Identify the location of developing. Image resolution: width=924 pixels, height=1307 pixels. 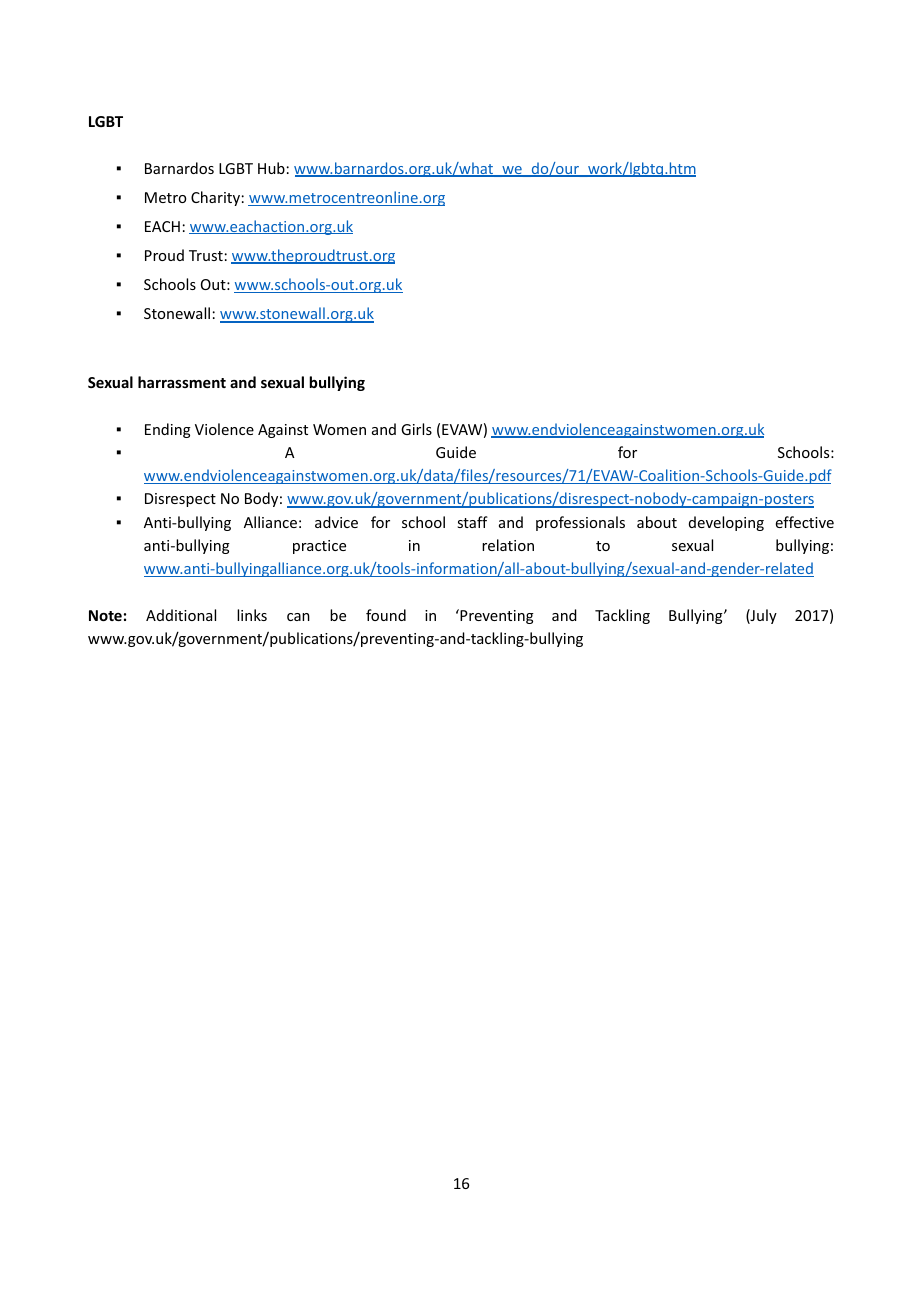
(726, 523).
